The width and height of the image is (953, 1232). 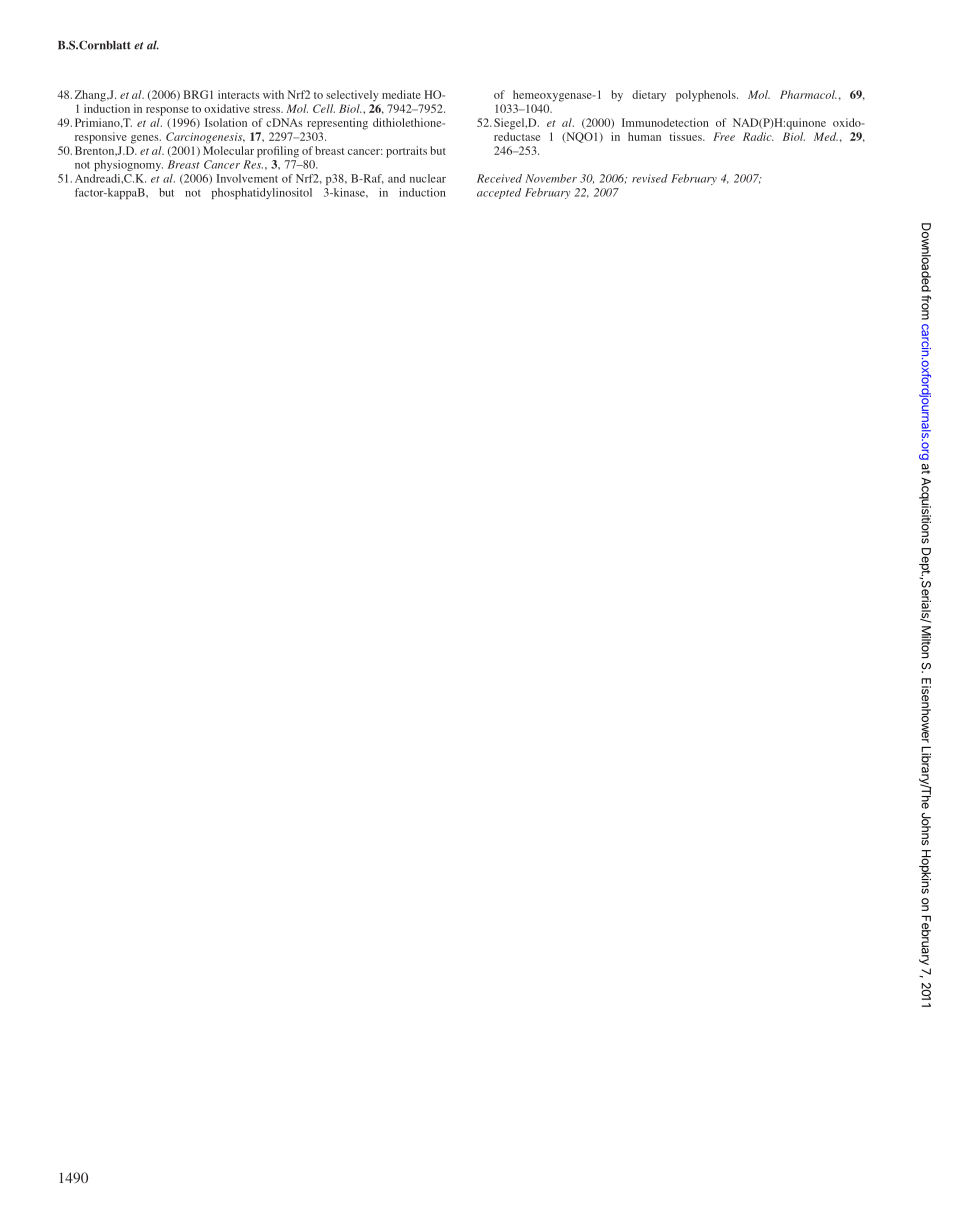 What do you see at coordinates (707, 96) in the image?
I see `polyphenols` at bounding box center [707, 96].
